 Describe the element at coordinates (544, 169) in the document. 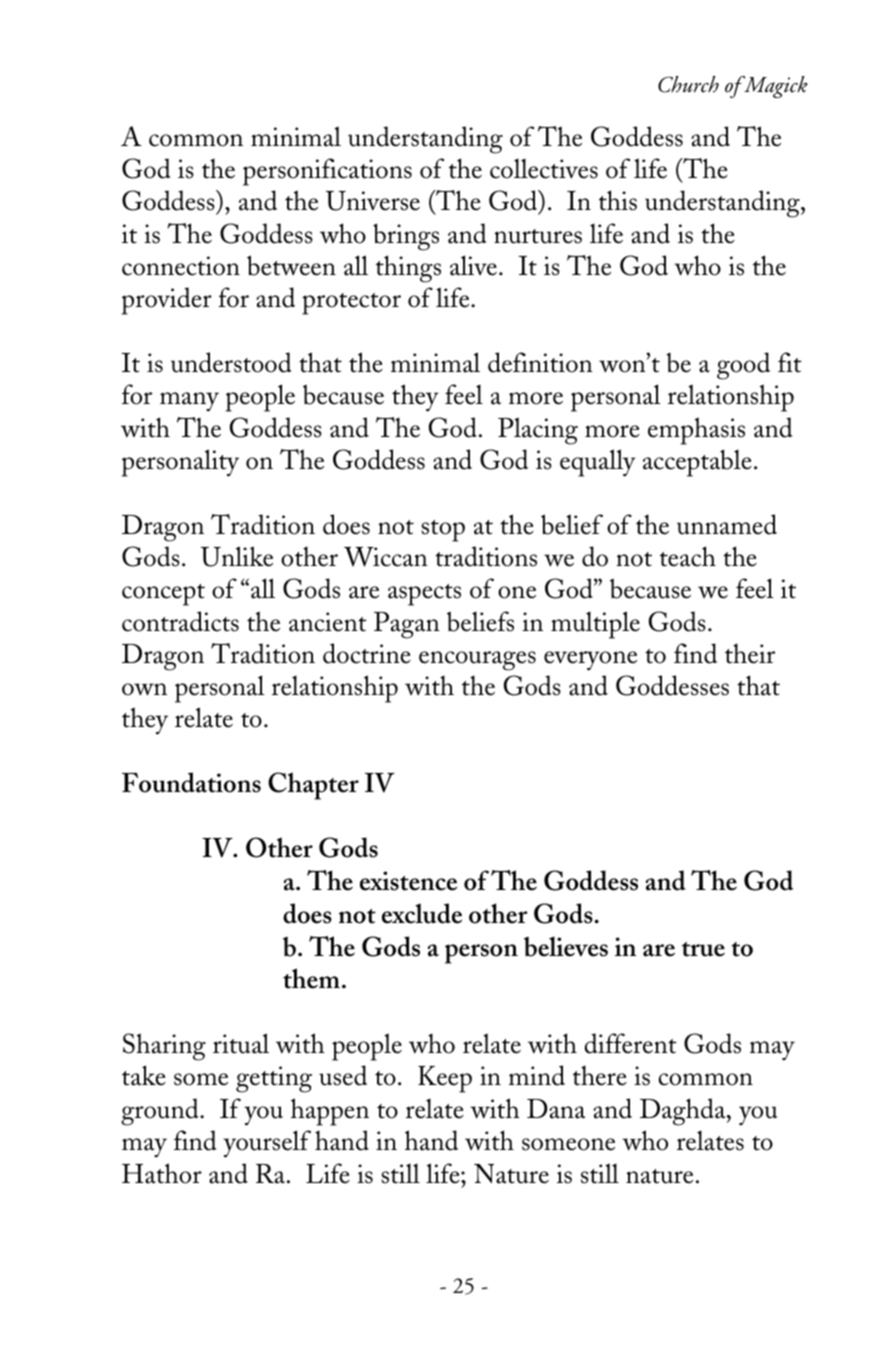

I see `collectives` at that location.
